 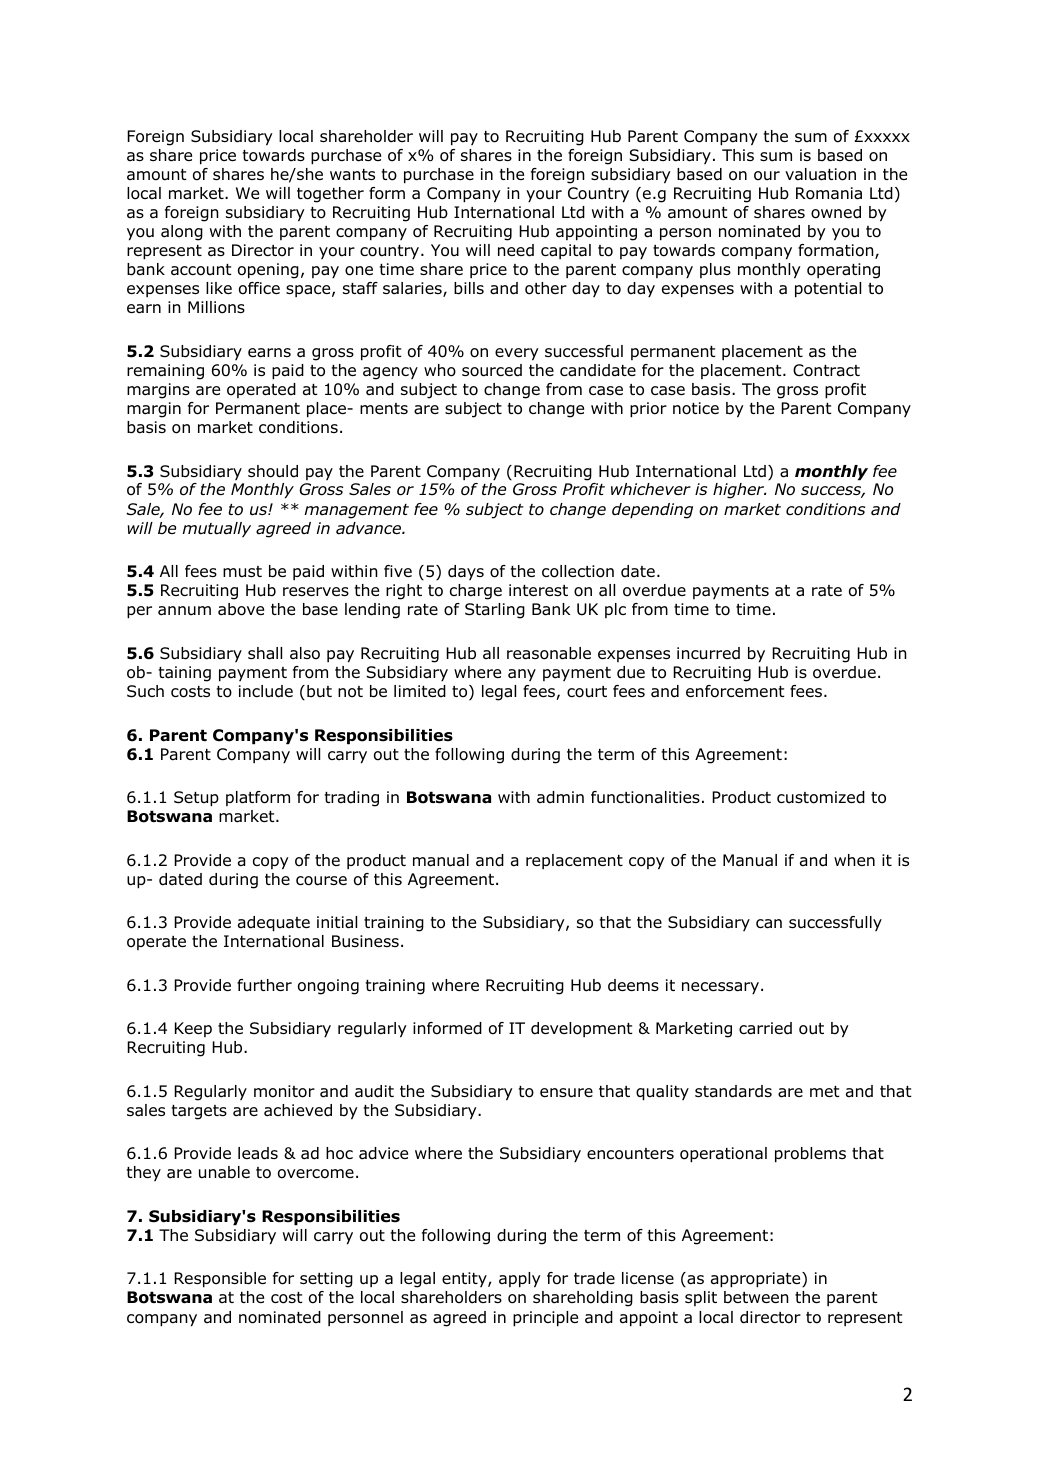 I want to click on Romania, so click(x=829, y=193).
